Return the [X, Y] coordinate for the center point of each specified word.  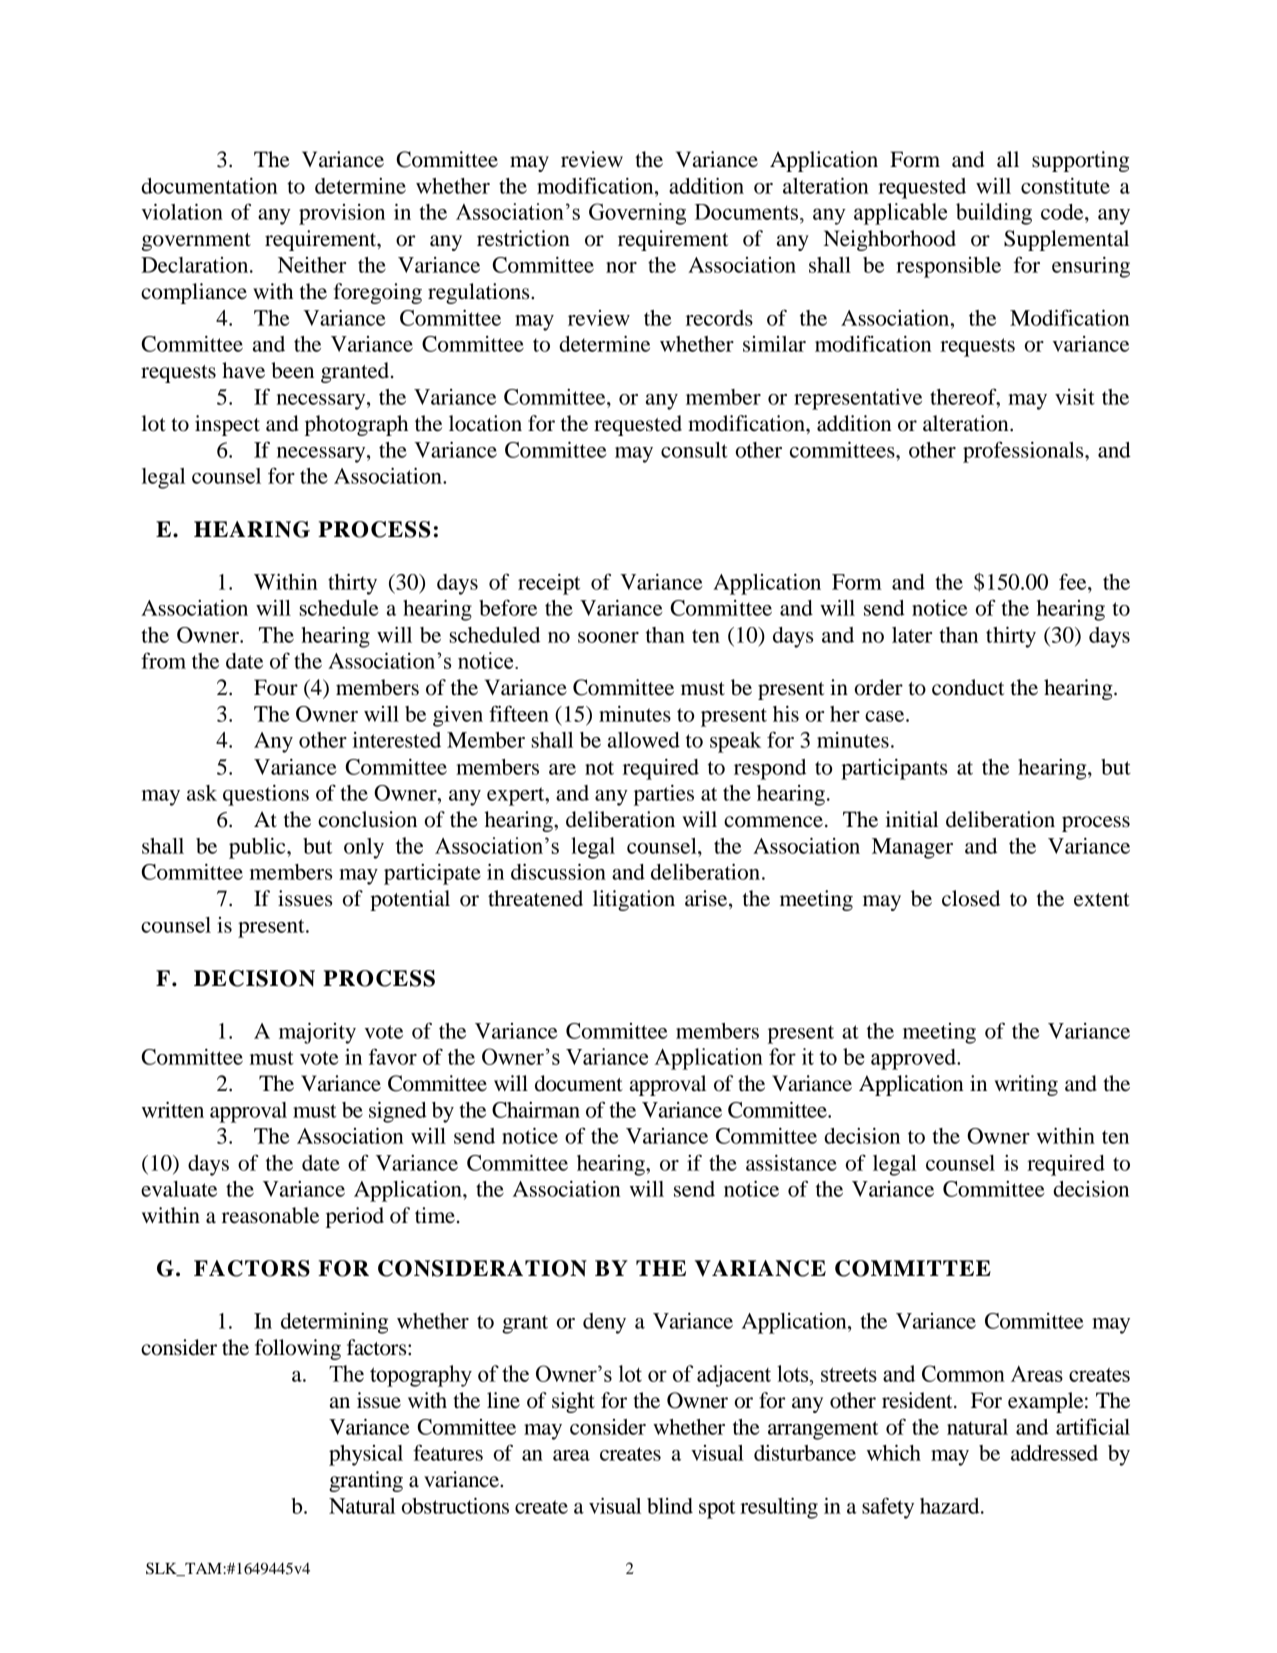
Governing [637, 214]
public [258, 848]
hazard [951, 1506]
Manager [912, 848]
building [994, 214]
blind [670, 1506]
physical [366, 1455]
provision [342, 214]
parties [664, 795]
